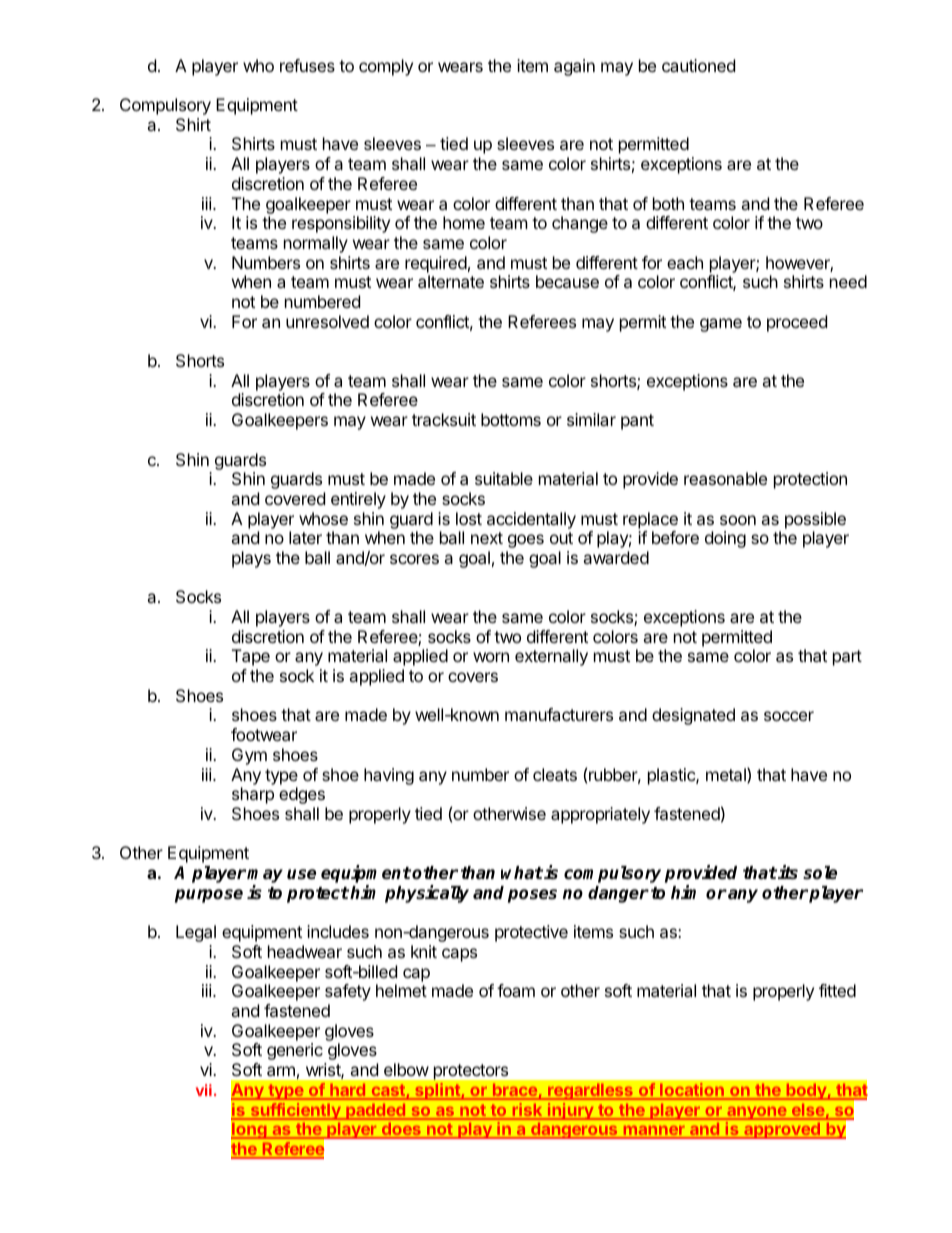  What do you see at coordinates (698, 65) in the screenshot?
I see `cautioned` at bounding box center [698, 65].
